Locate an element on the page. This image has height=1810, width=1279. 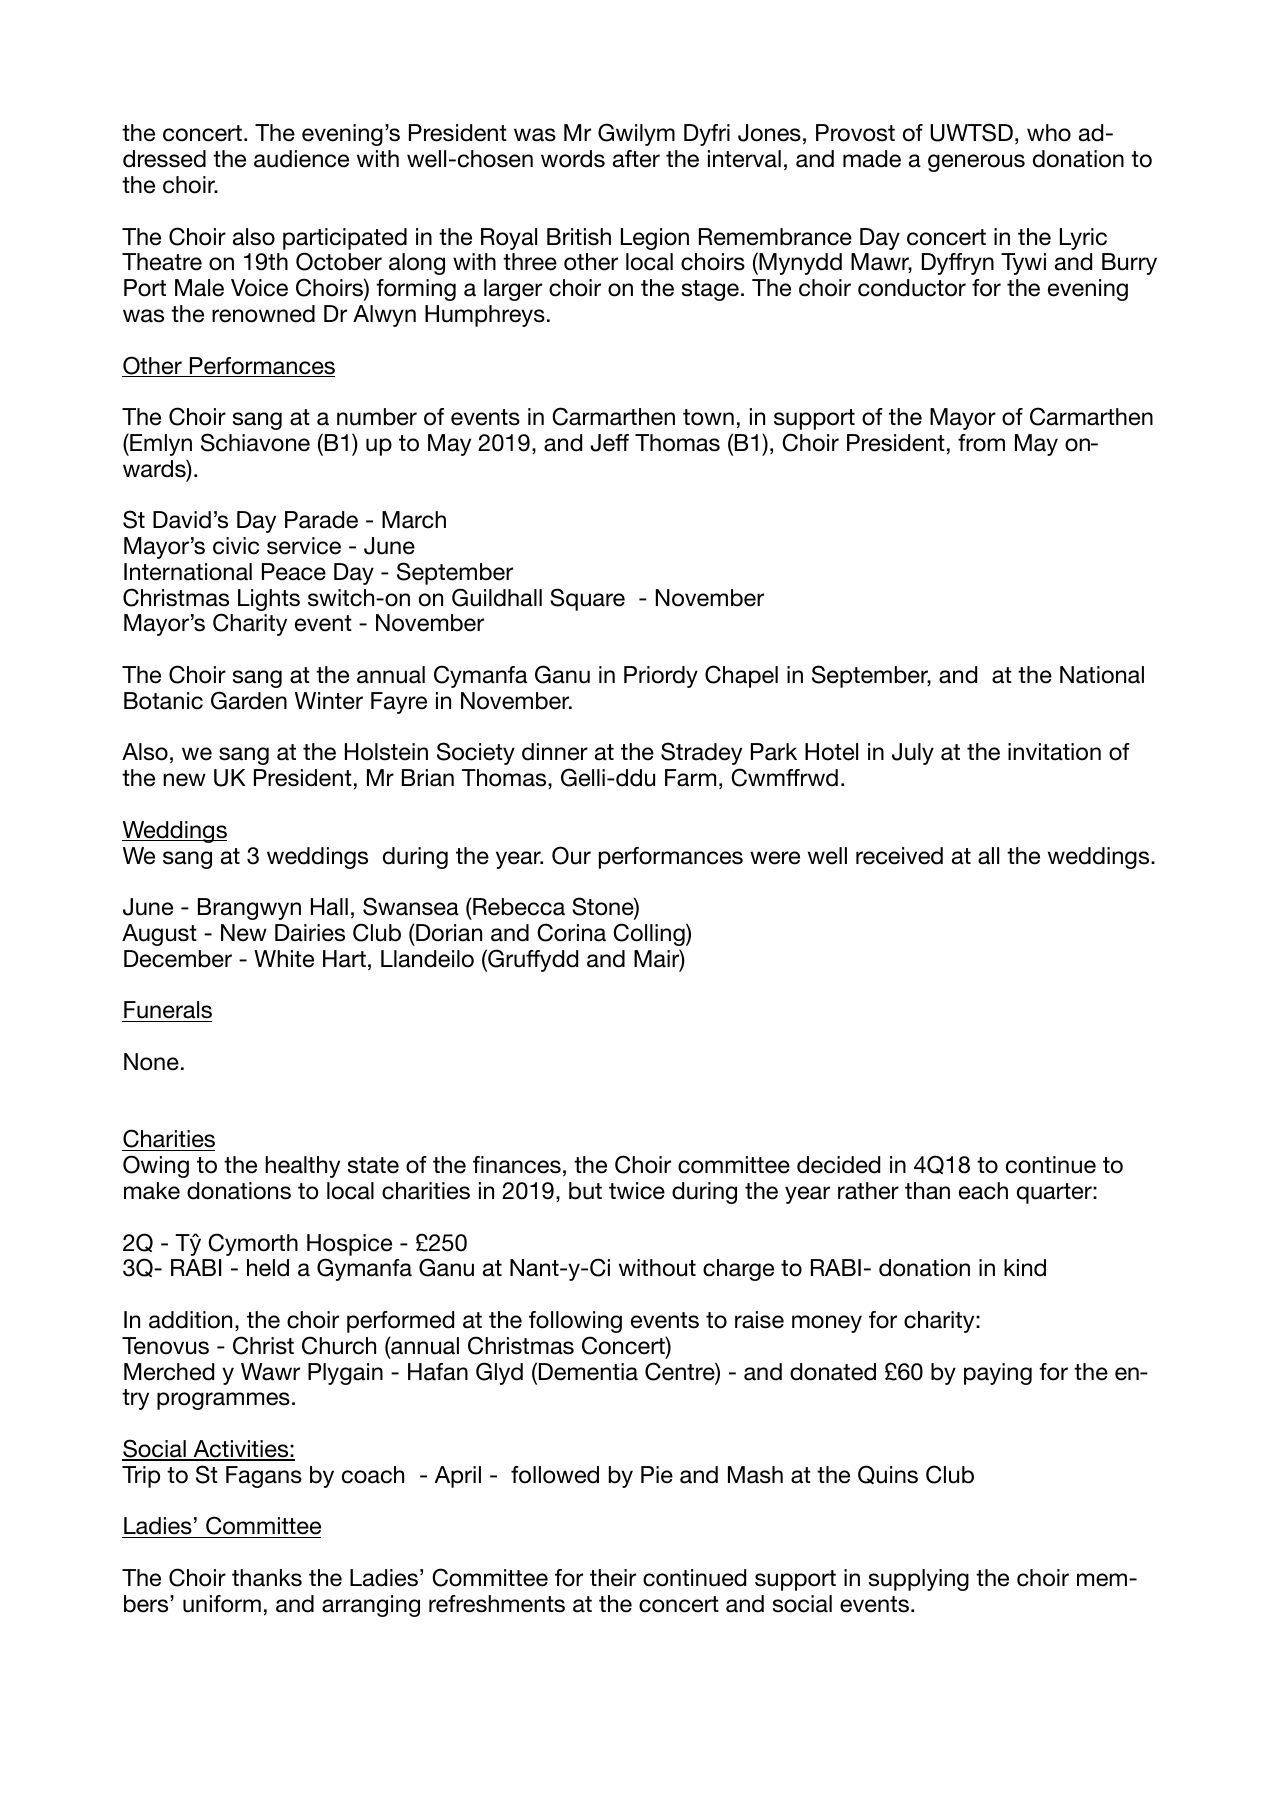
generous is located at coordinates (976, 163).
